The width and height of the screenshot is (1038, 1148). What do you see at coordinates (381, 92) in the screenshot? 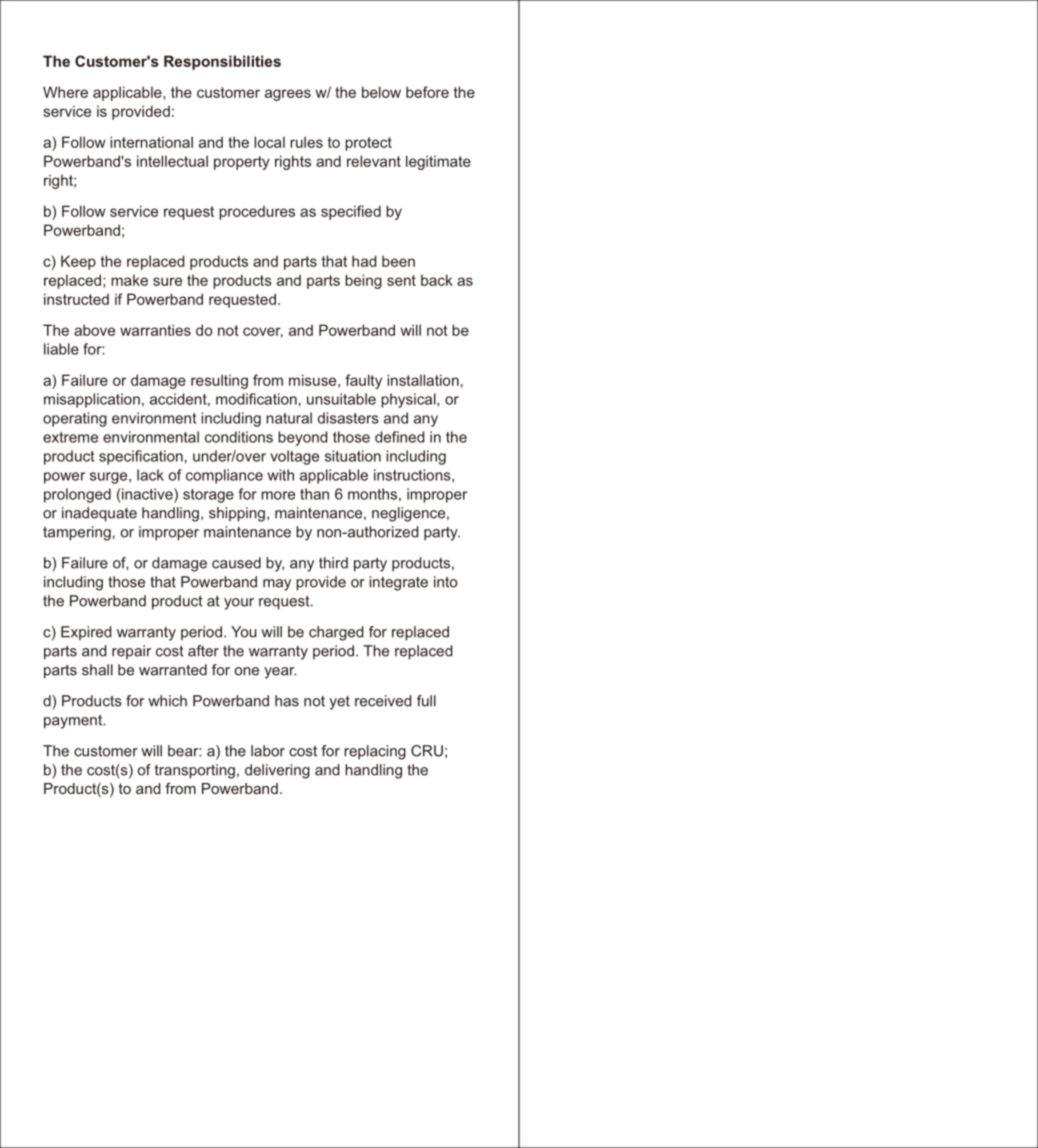
I see `below` at bounding box center [381, 92].
